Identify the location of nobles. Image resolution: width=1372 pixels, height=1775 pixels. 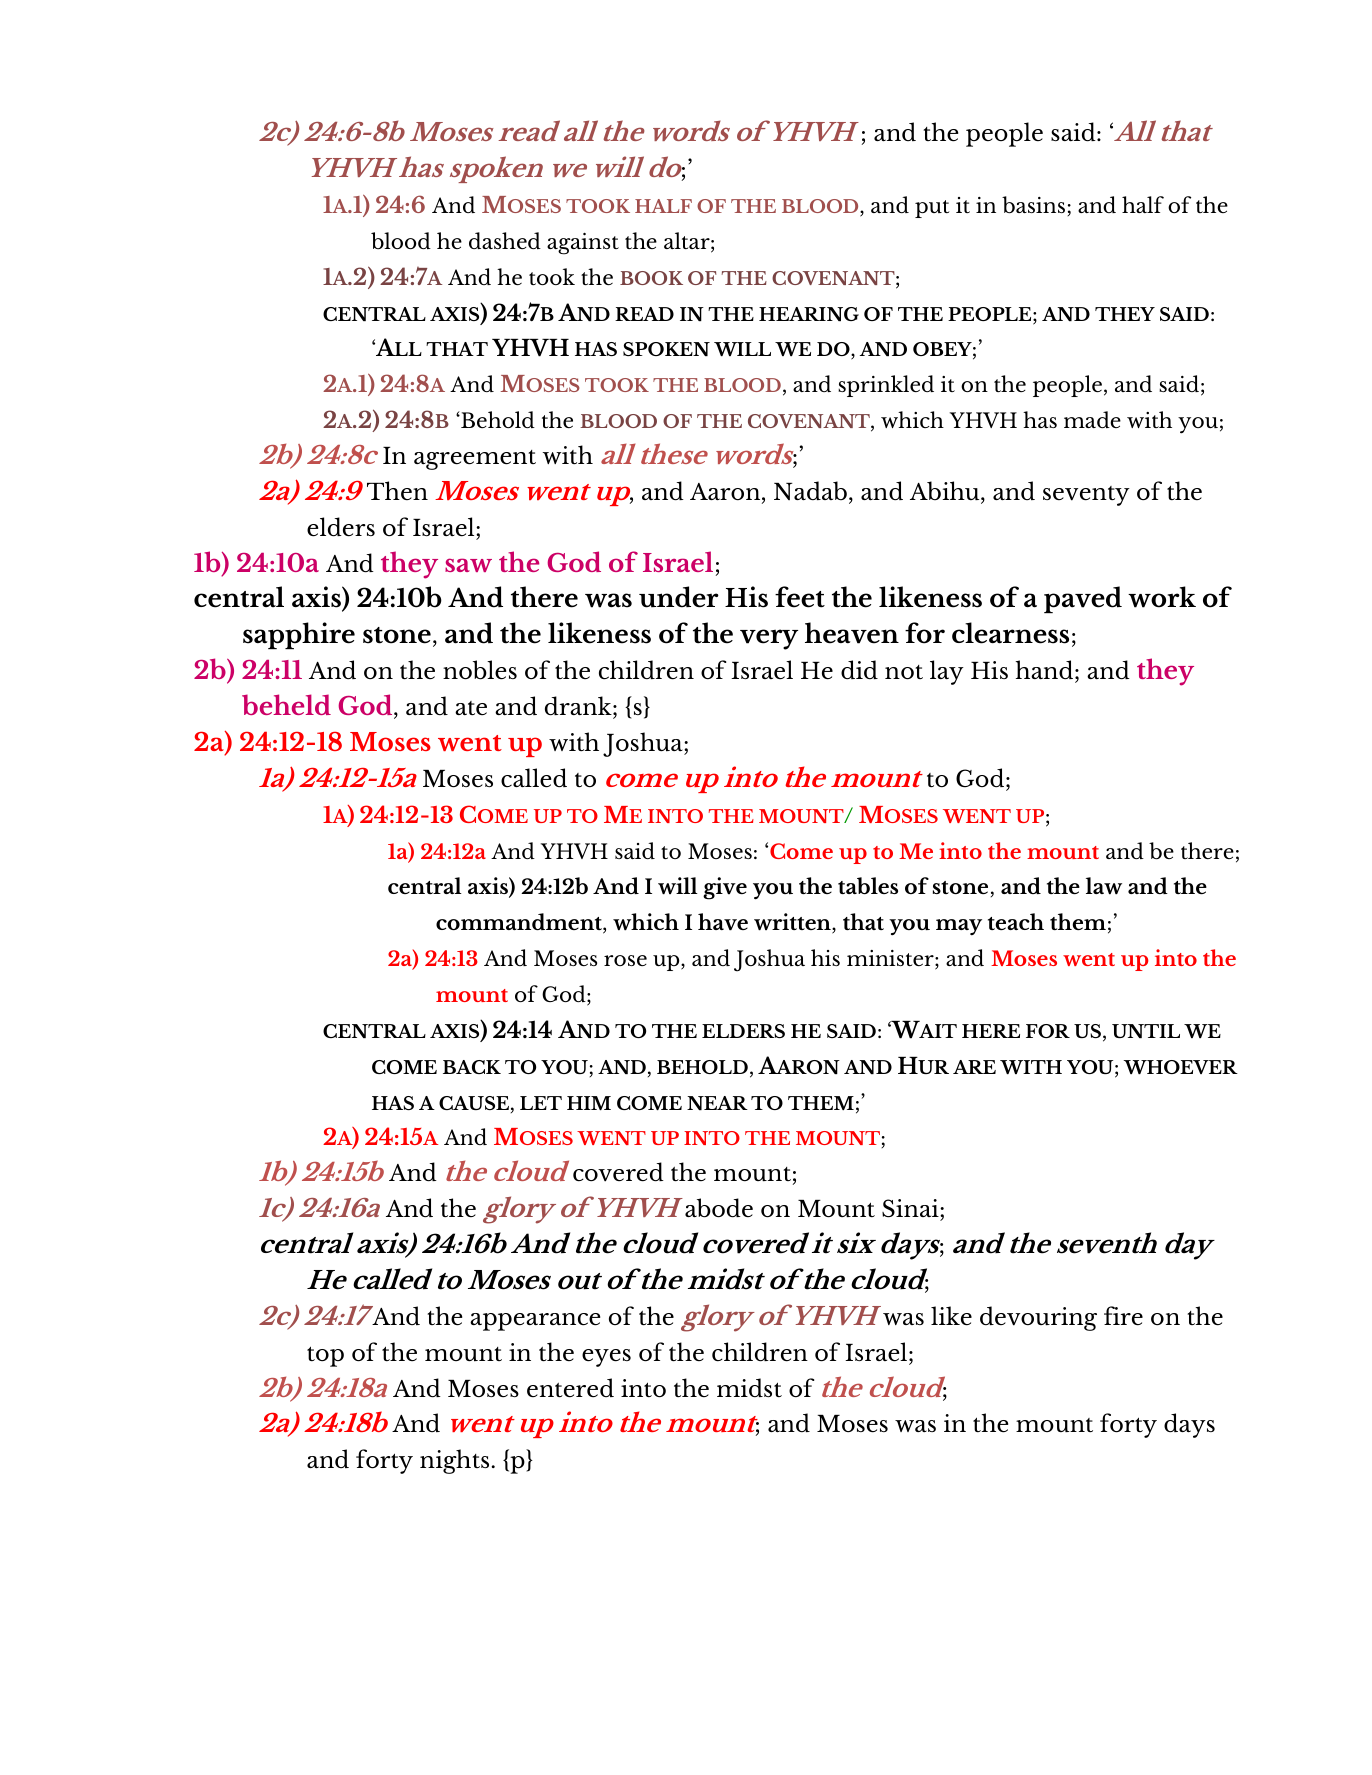
(480, 670).
